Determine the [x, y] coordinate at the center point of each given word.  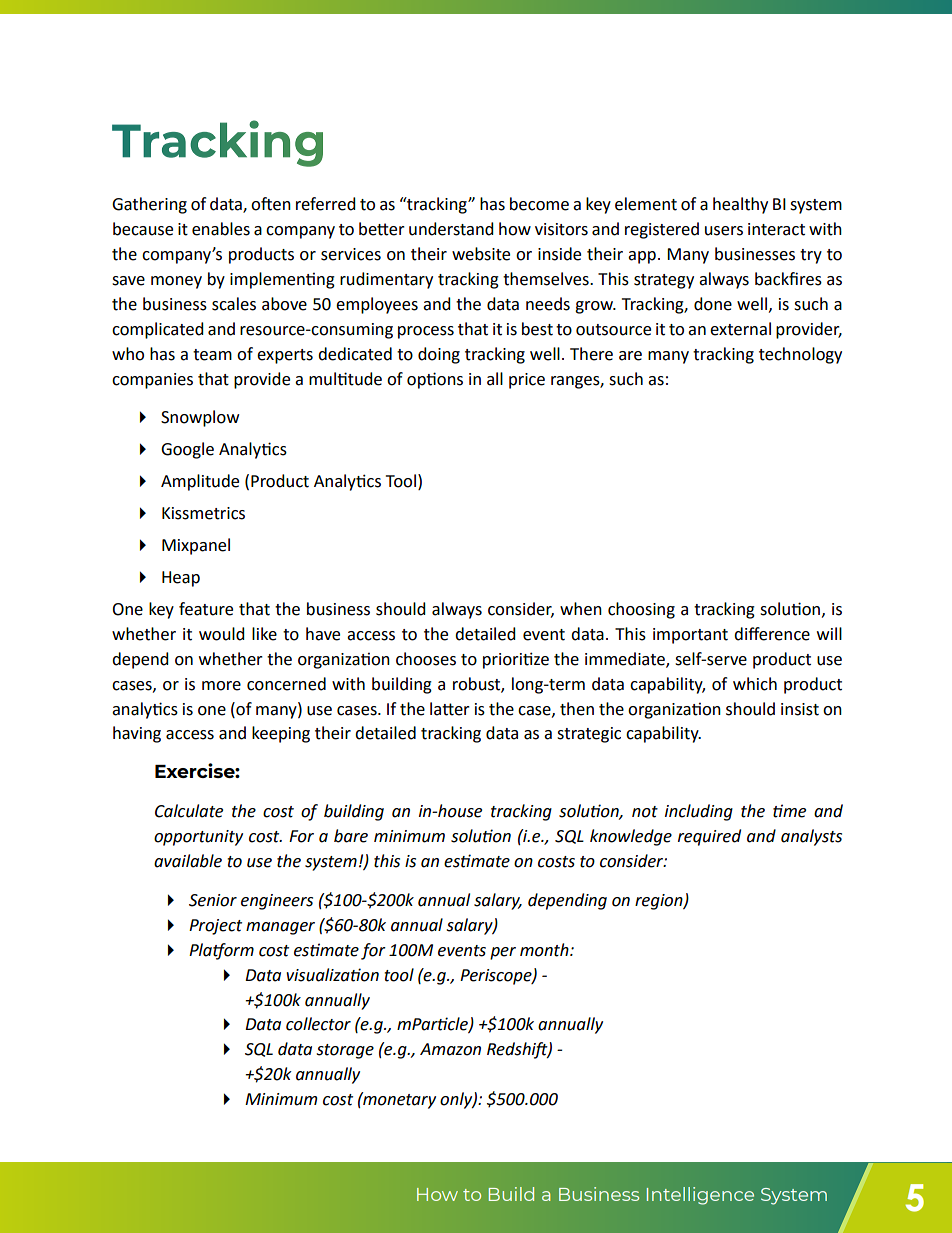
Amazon [450, 1049]
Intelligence [700, 1196]
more [221, 686]
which [755, 684]
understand [451, 229]
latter [450, 709]
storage [345, 1051]
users [724, 231]
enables [221, 229]
